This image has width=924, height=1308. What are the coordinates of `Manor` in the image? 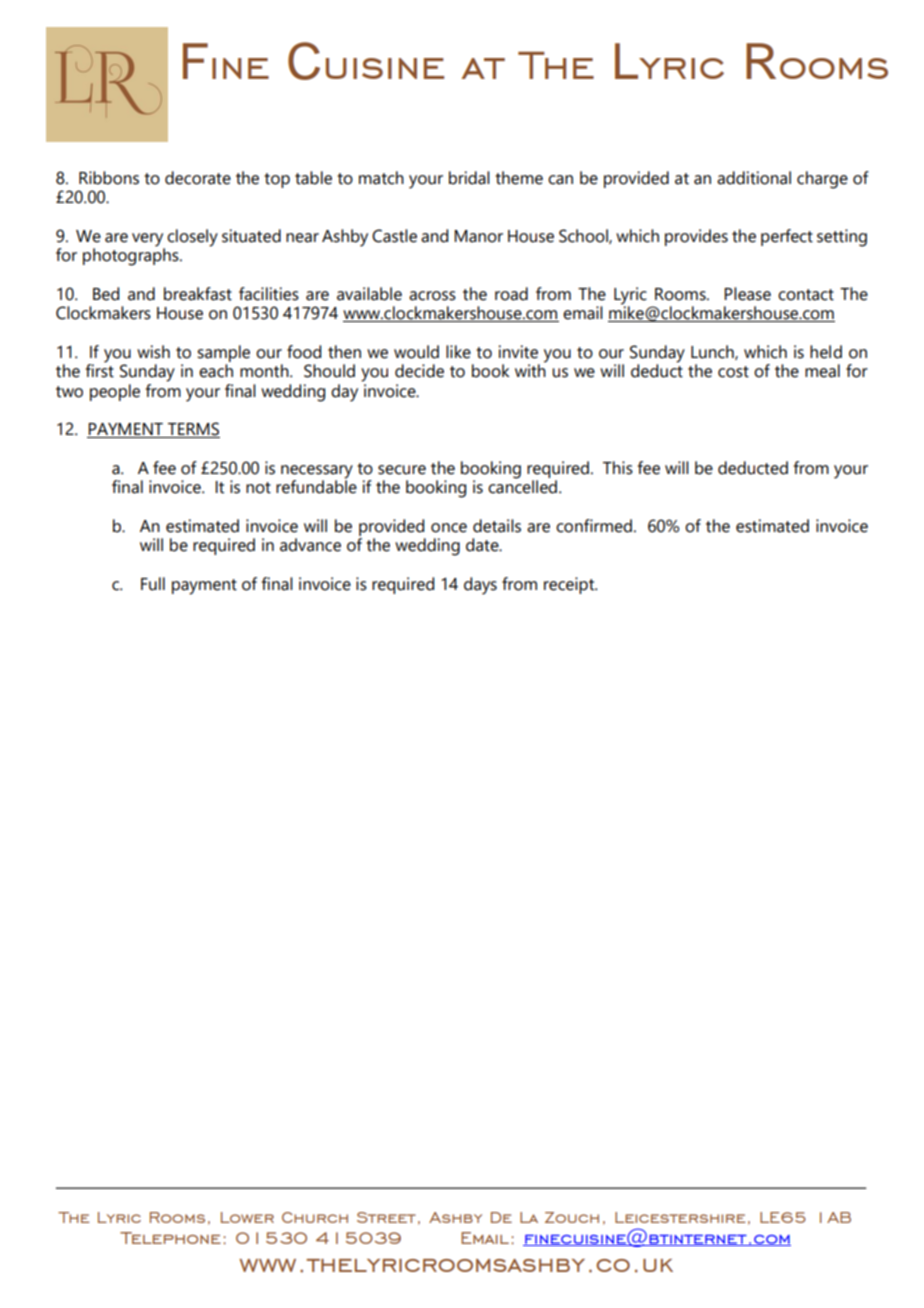 It's located at (478, 236).
